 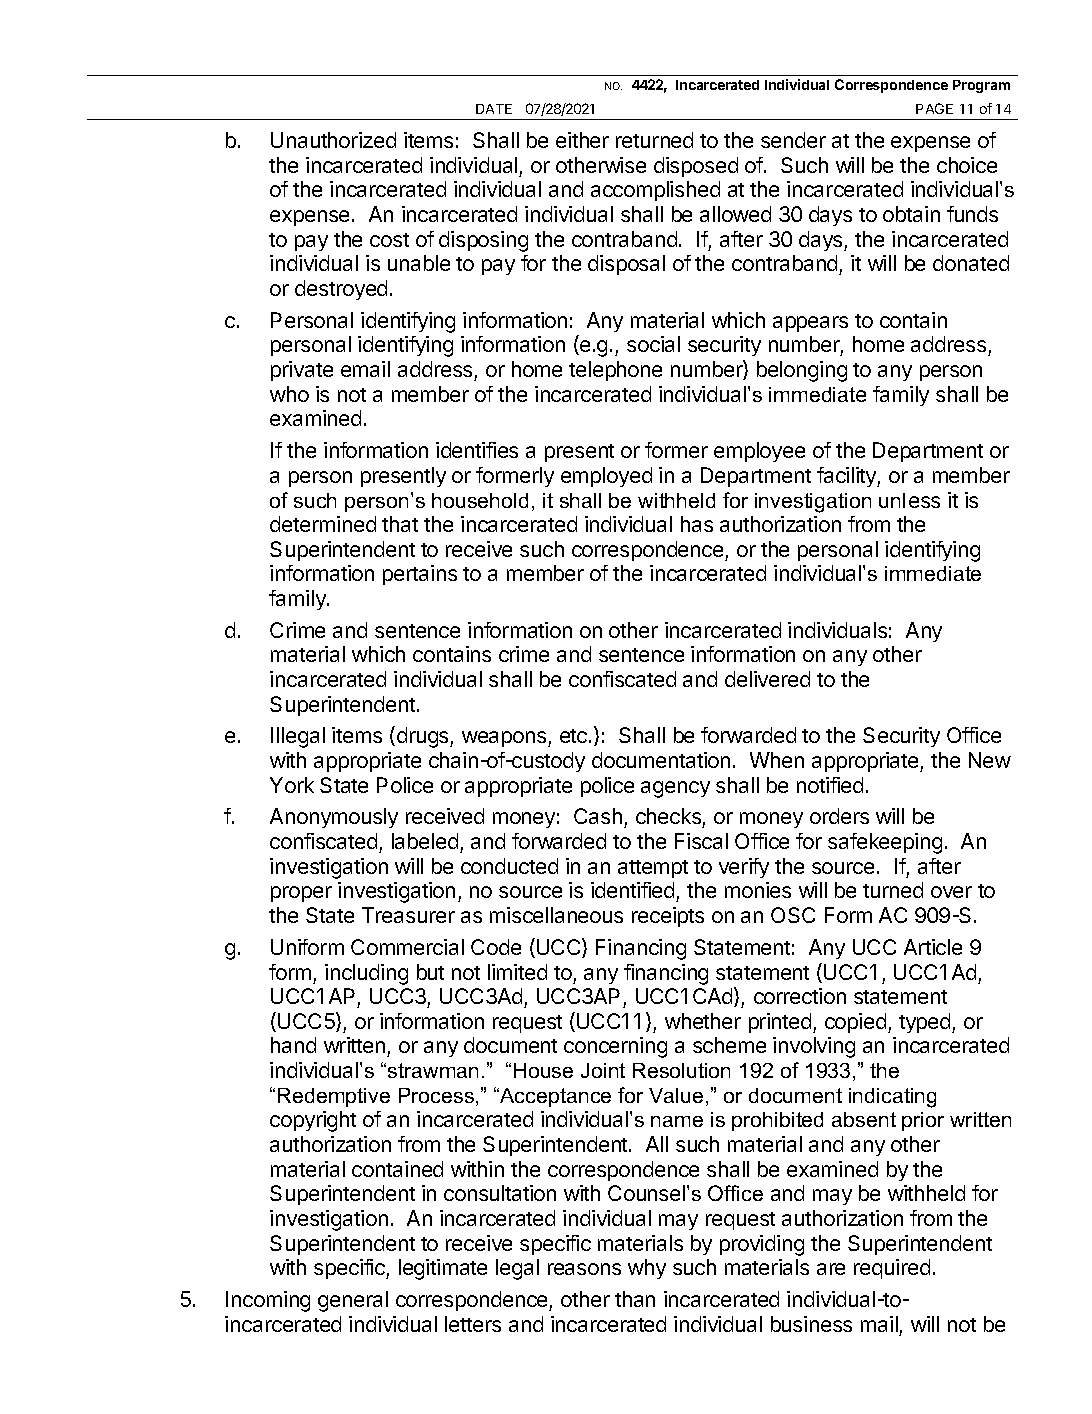 What do you see at coordinates (582, 140) in the screenshot?
I see `either` at bounding box center [582, 140].
